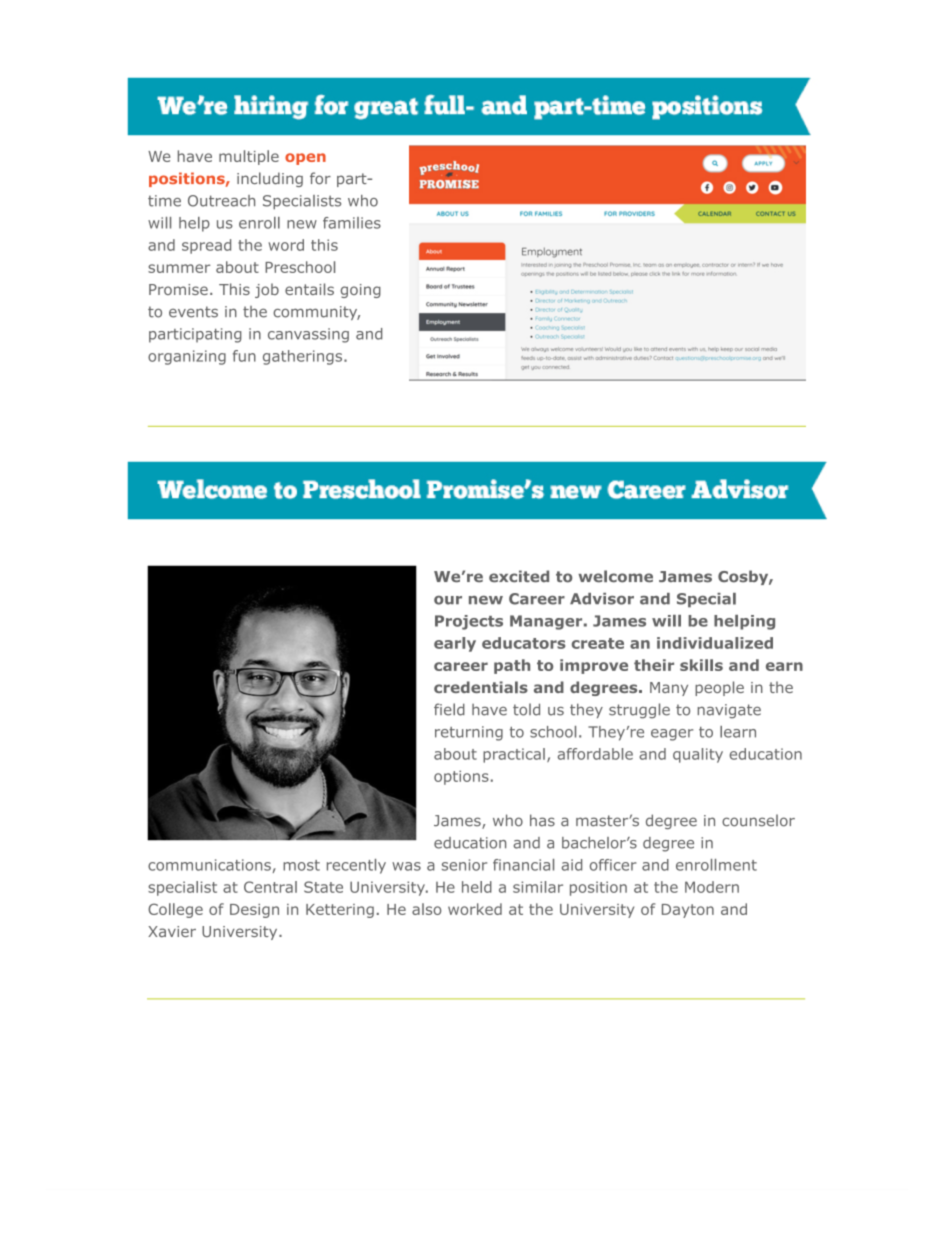 The image size is (952, 1233). Describe the element at coordinates (352, 223) in the screenshot. I see `families` at that location.
